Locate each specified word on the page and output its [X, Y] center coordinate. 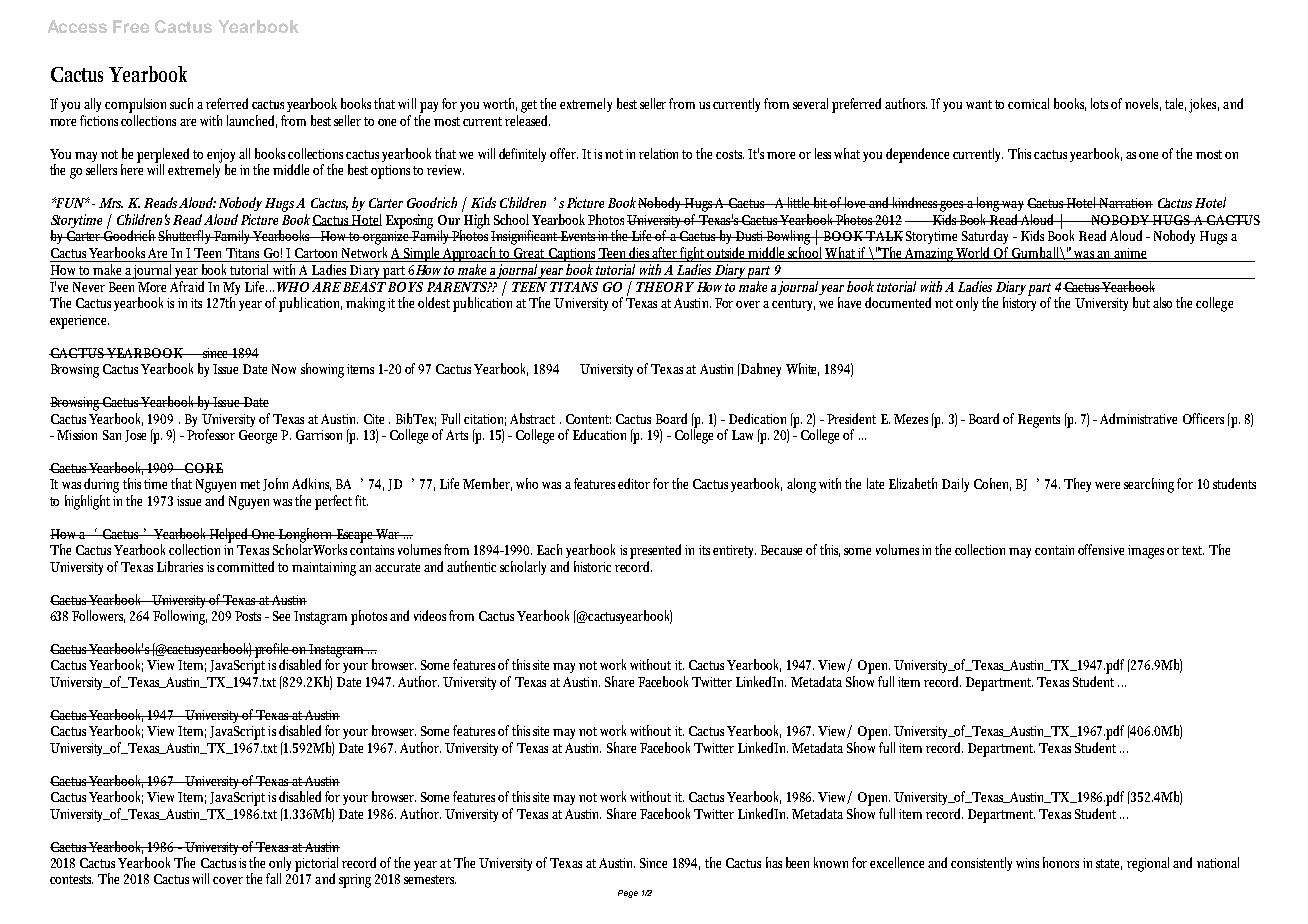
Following [180, 617]
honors [1061, 862]
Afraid [189, 285]
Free [131, 26]
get [529, 106]
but [1141, 302]
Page [628, 894]
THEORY [665, 287]
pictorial [319, 865]
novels [1143, 104]
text [1193, 550]
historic [595, 566]
